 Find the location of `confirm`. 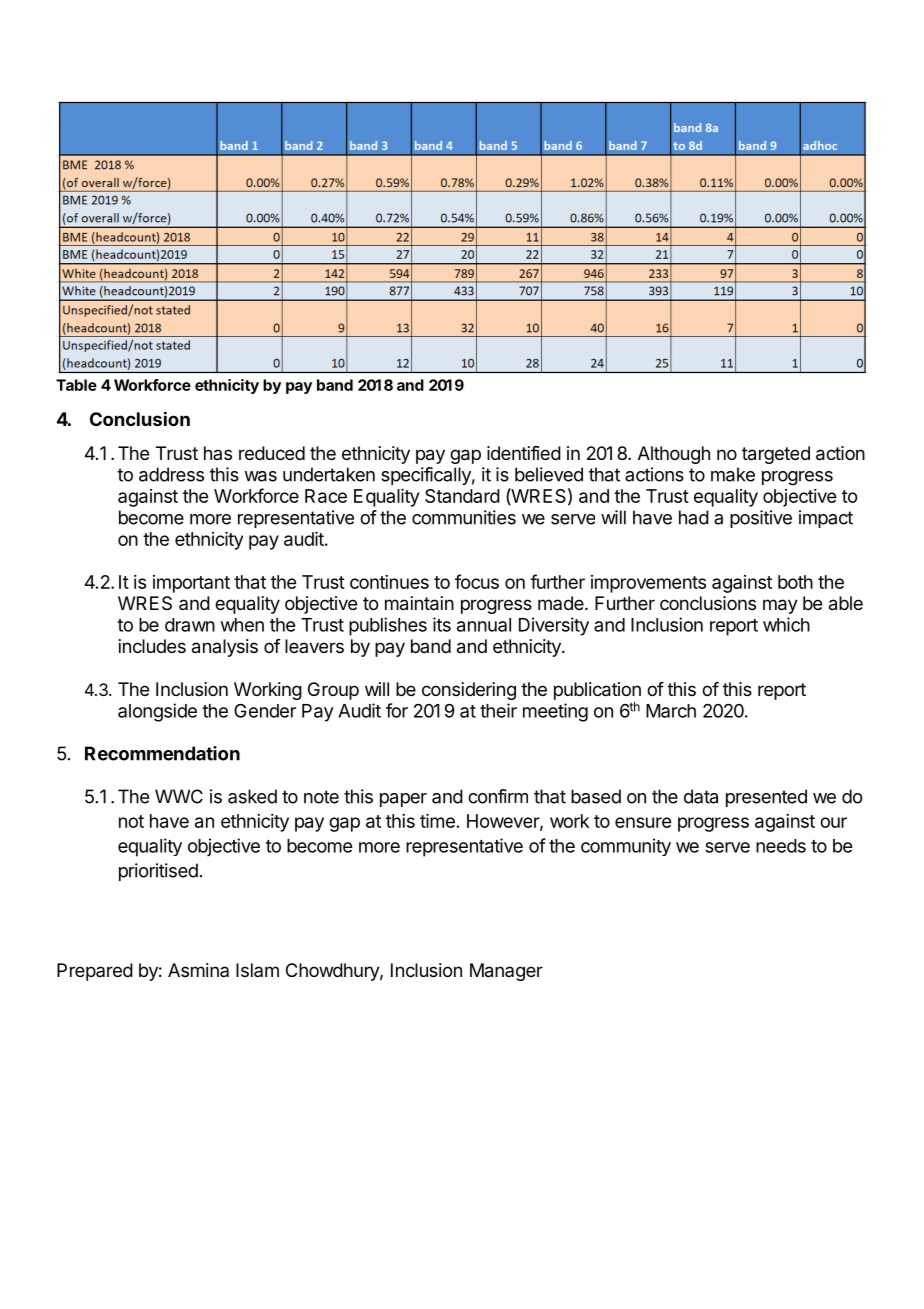

confirm is located at coordinates (498, 796).
